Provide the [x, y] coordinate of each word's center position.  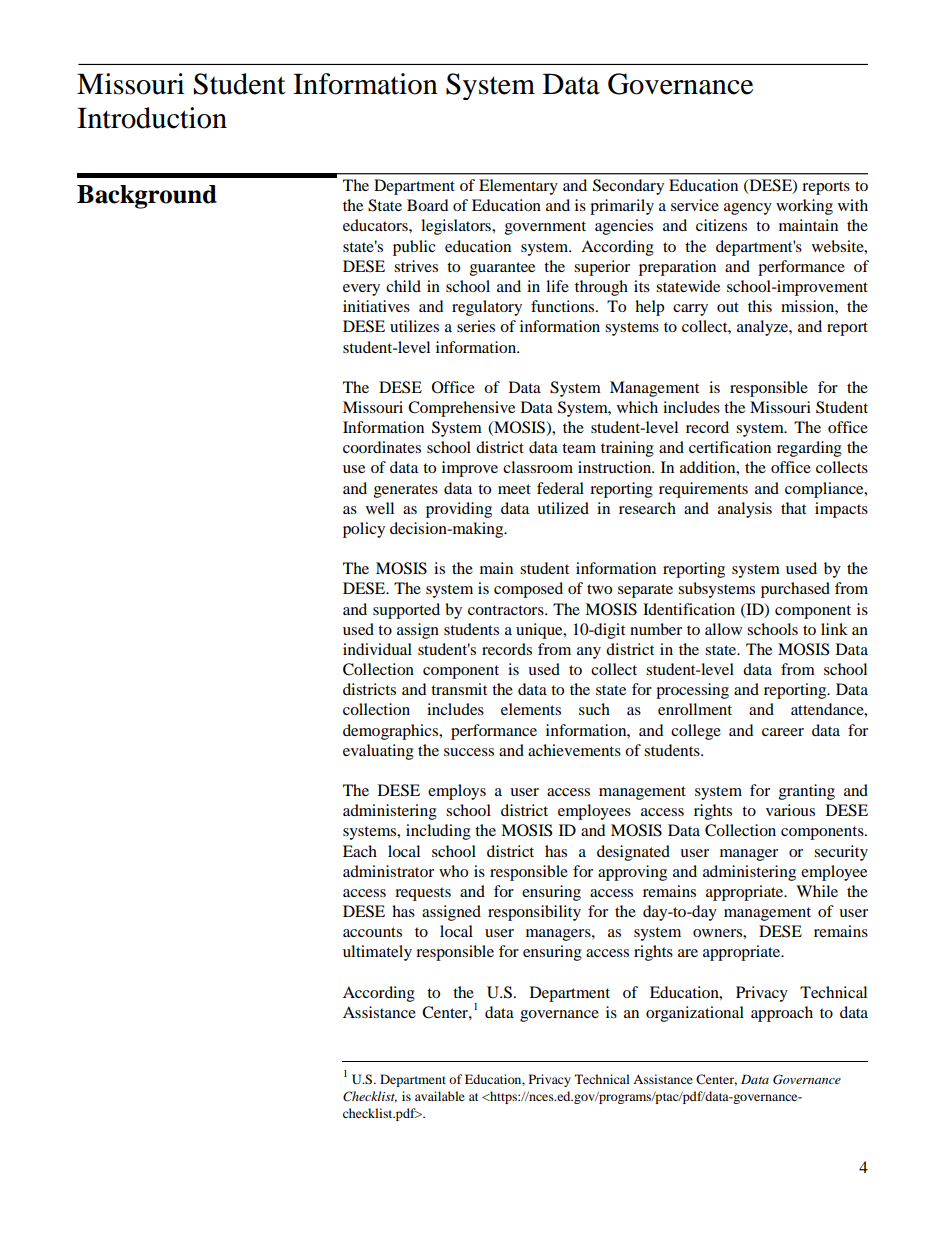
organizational [695, 1014]
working [804, 207]
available [440, 1096]
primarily [622, 207]
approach [782, 1014]
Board [428, 205]
